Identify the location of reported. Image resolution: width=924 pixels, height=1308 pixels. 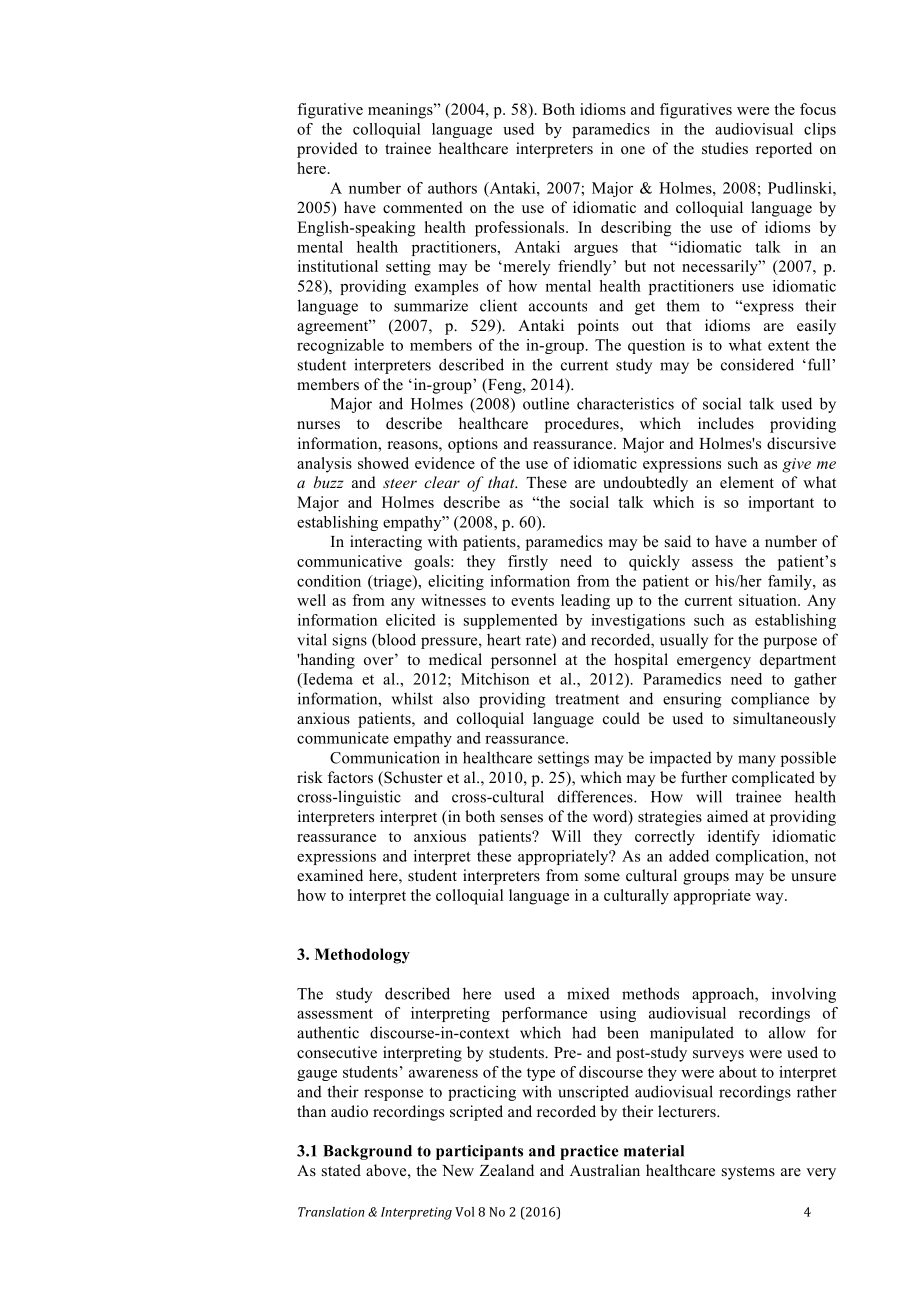
(784, 150).
